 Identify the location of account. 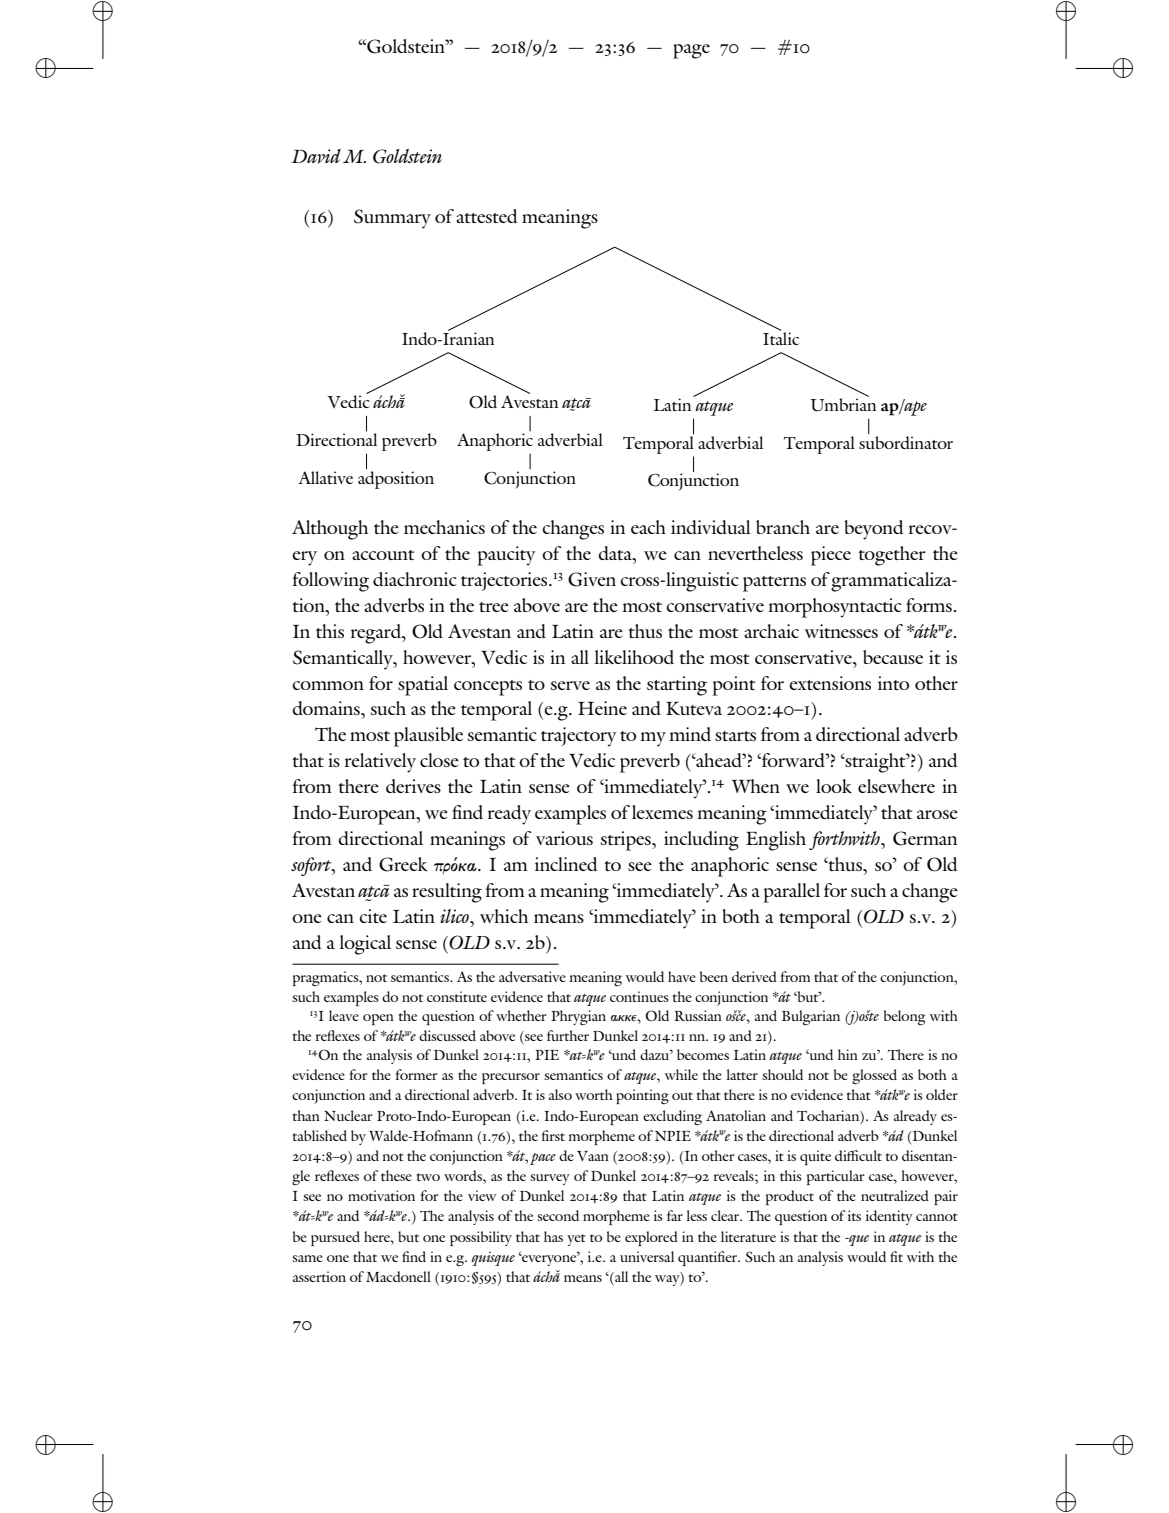
(383, 555).
